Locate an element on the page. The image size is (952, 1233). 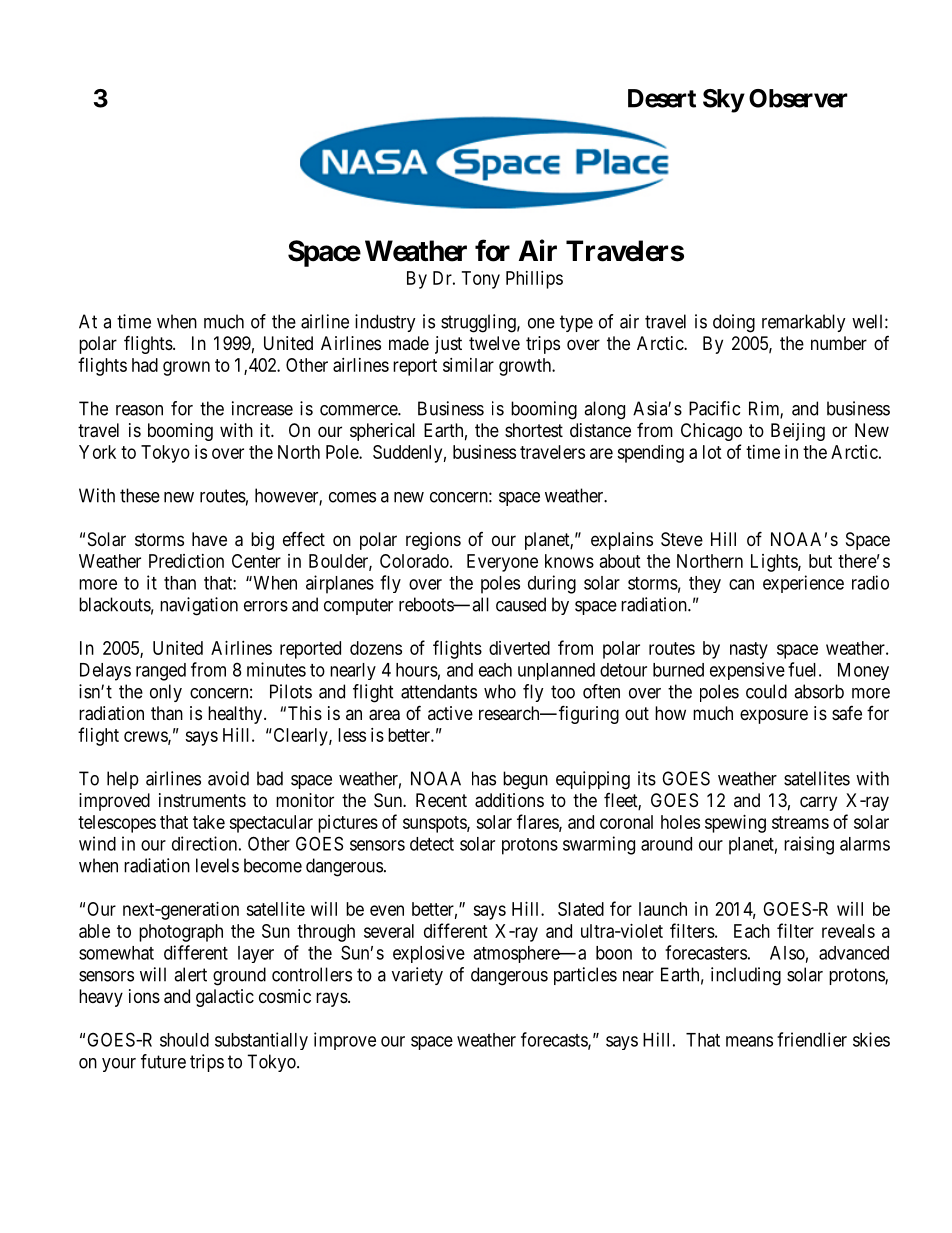
Beijing is located at coordinates (798, 432).
